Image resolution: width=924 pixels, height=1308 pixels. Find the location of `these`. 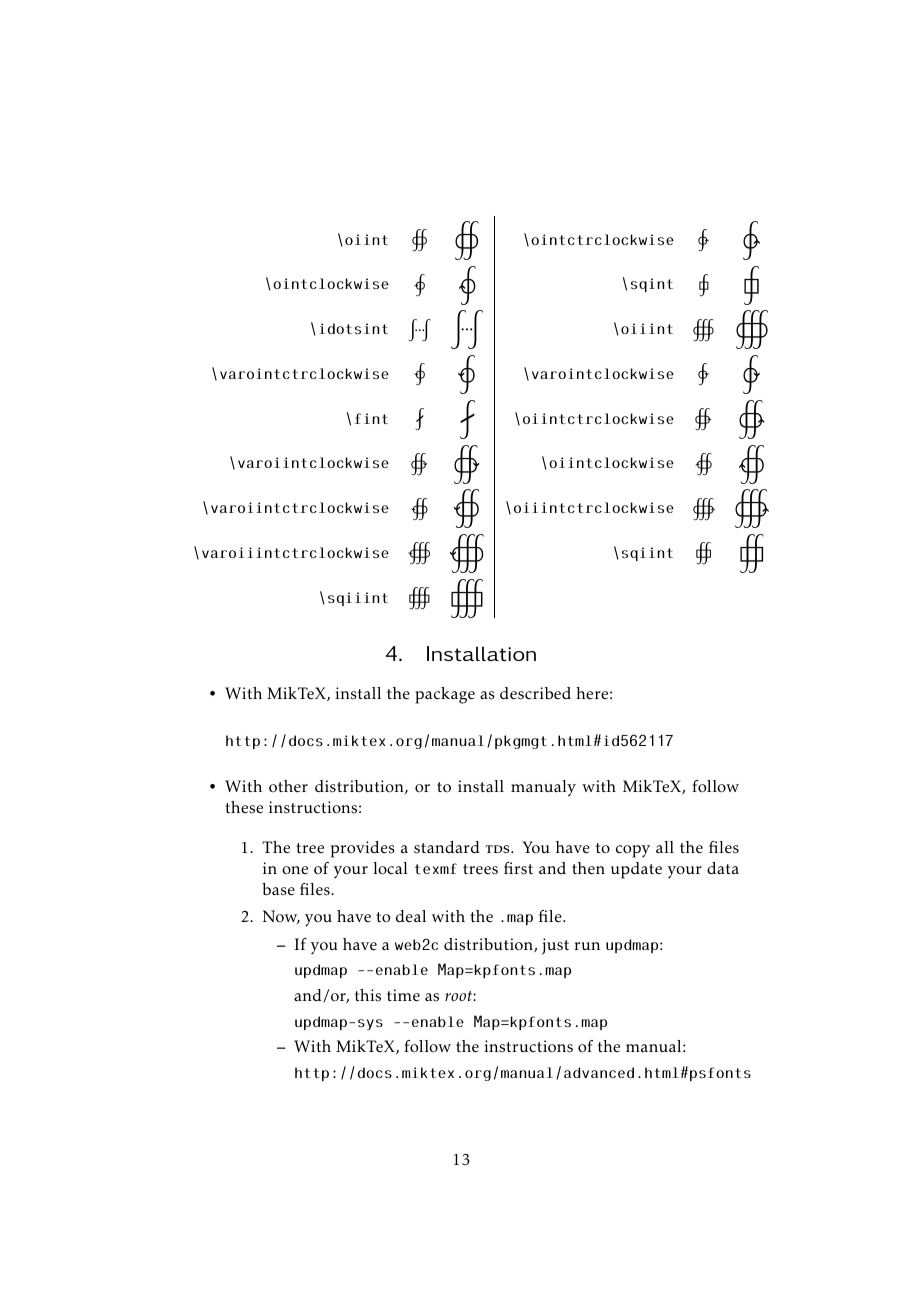

these is located at coordinates (244, 807).
